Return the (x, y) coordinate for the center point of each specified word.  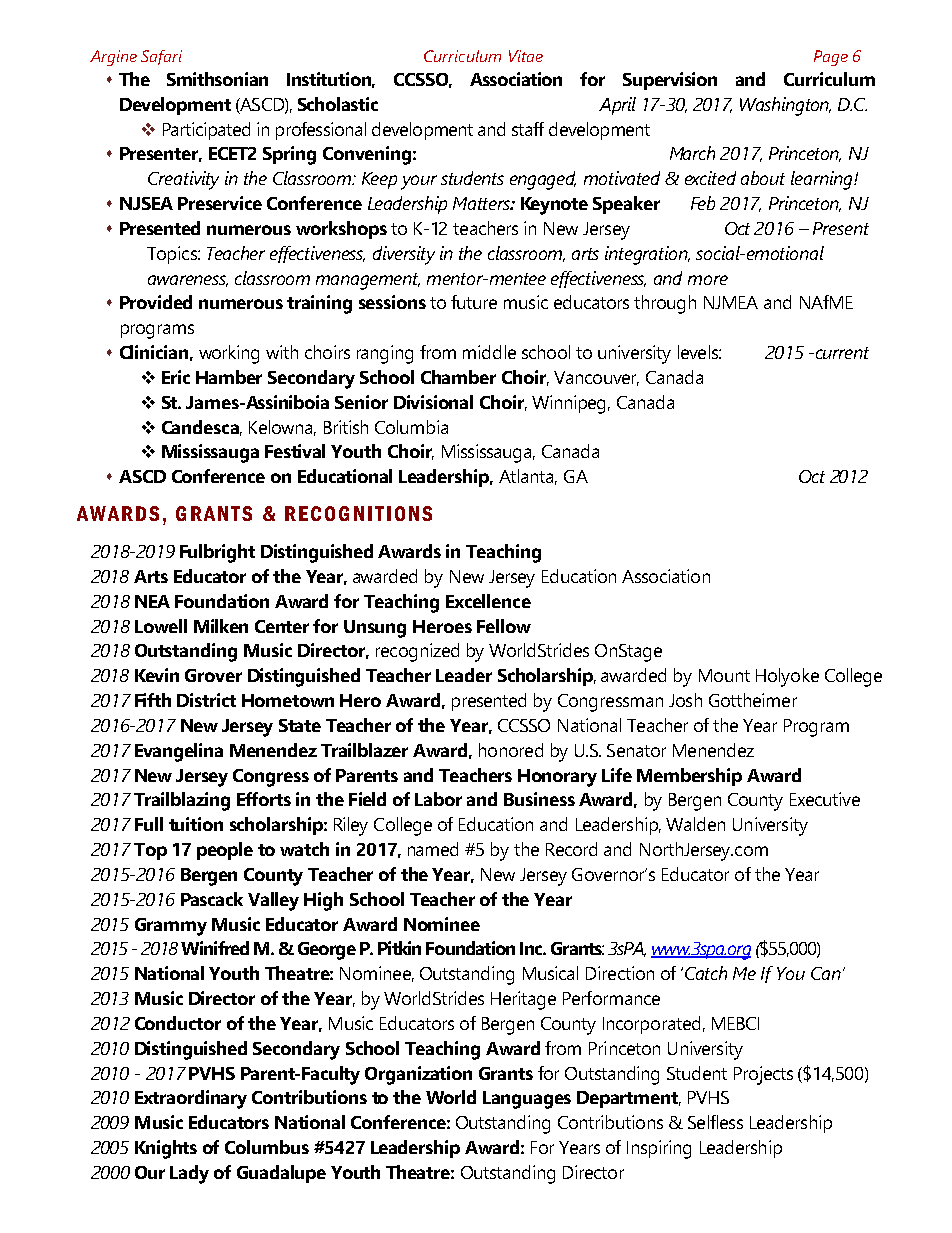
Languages (527, 1100)
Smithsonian (217, 79)
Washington (785, 106)
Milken (221, 626)
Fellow (504, 626)
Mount (724, 675)
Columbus (267, 1147)
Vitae (526, 56)
